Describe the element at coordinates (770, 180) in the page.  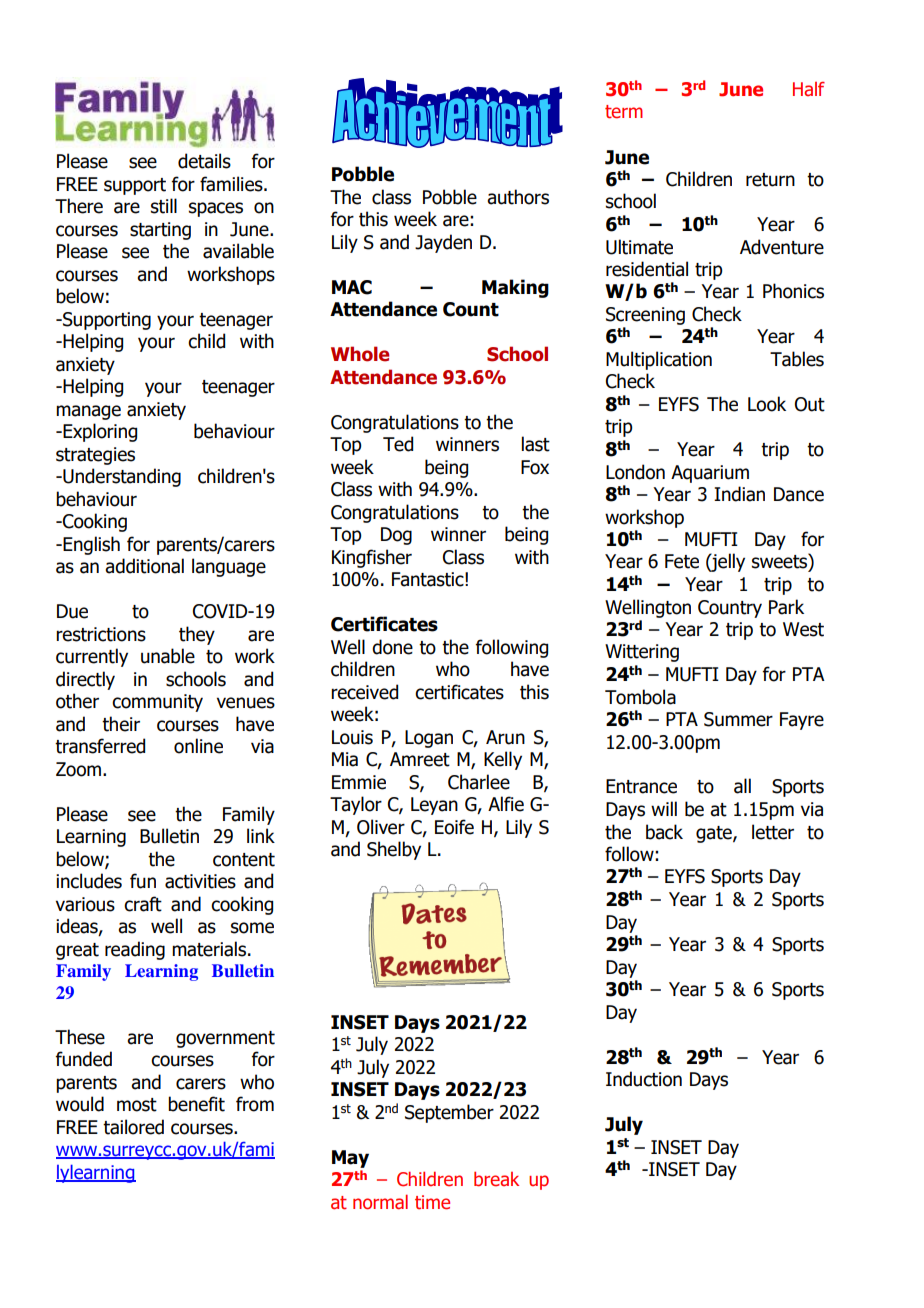
I see `return` at that location.
